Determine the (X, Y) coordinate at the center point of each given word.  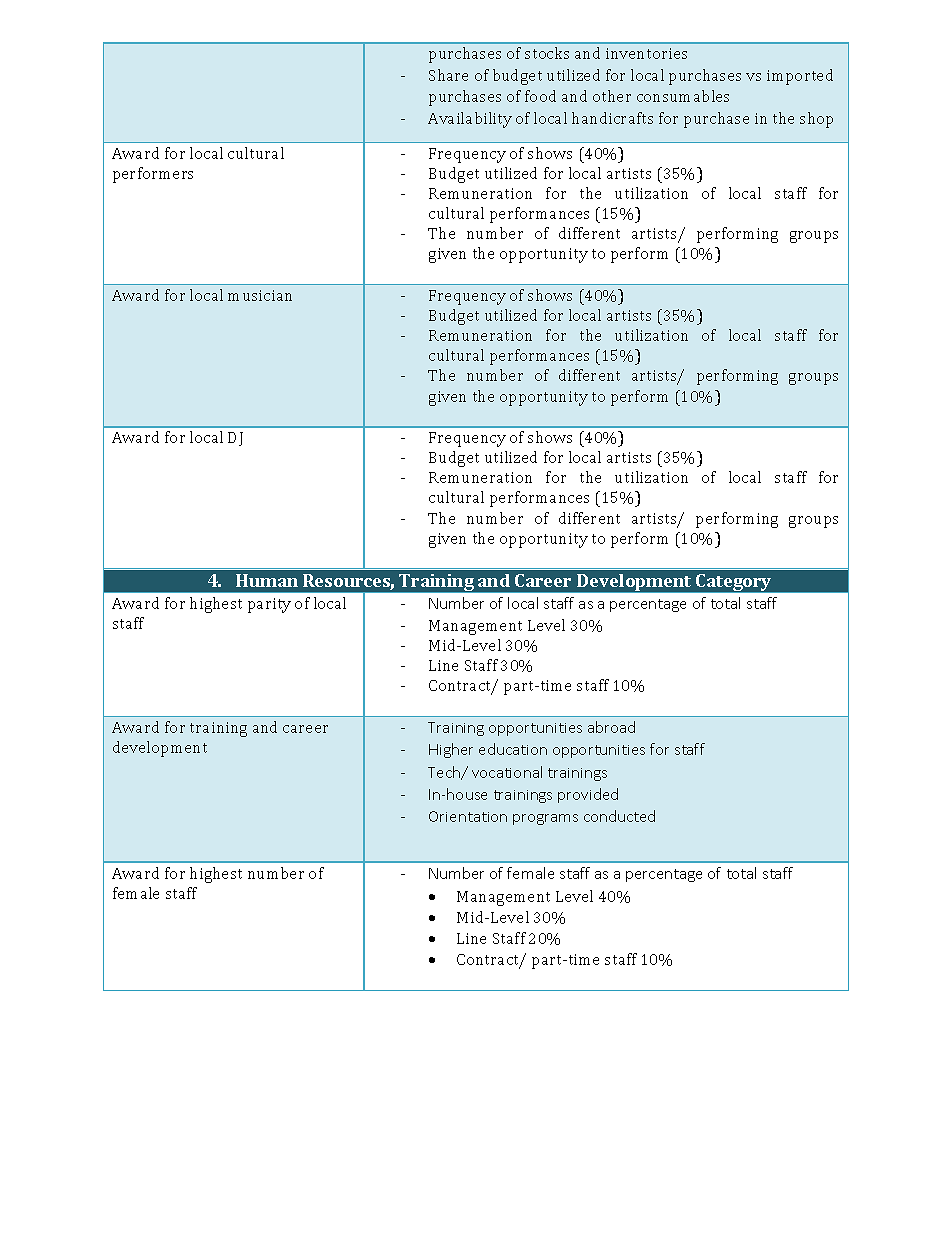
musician (260, 295)
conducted (619, 816)
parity (269, 605)
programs (545, 819)
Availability (470, 120)
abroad (611, 727)
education (513, 749)
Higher (451, 750)
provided (588, 795)
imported (800, 77)
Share (448, 75)
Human (267, 580)
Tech (445, 773)
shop (816, 120)
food (540, 96)
